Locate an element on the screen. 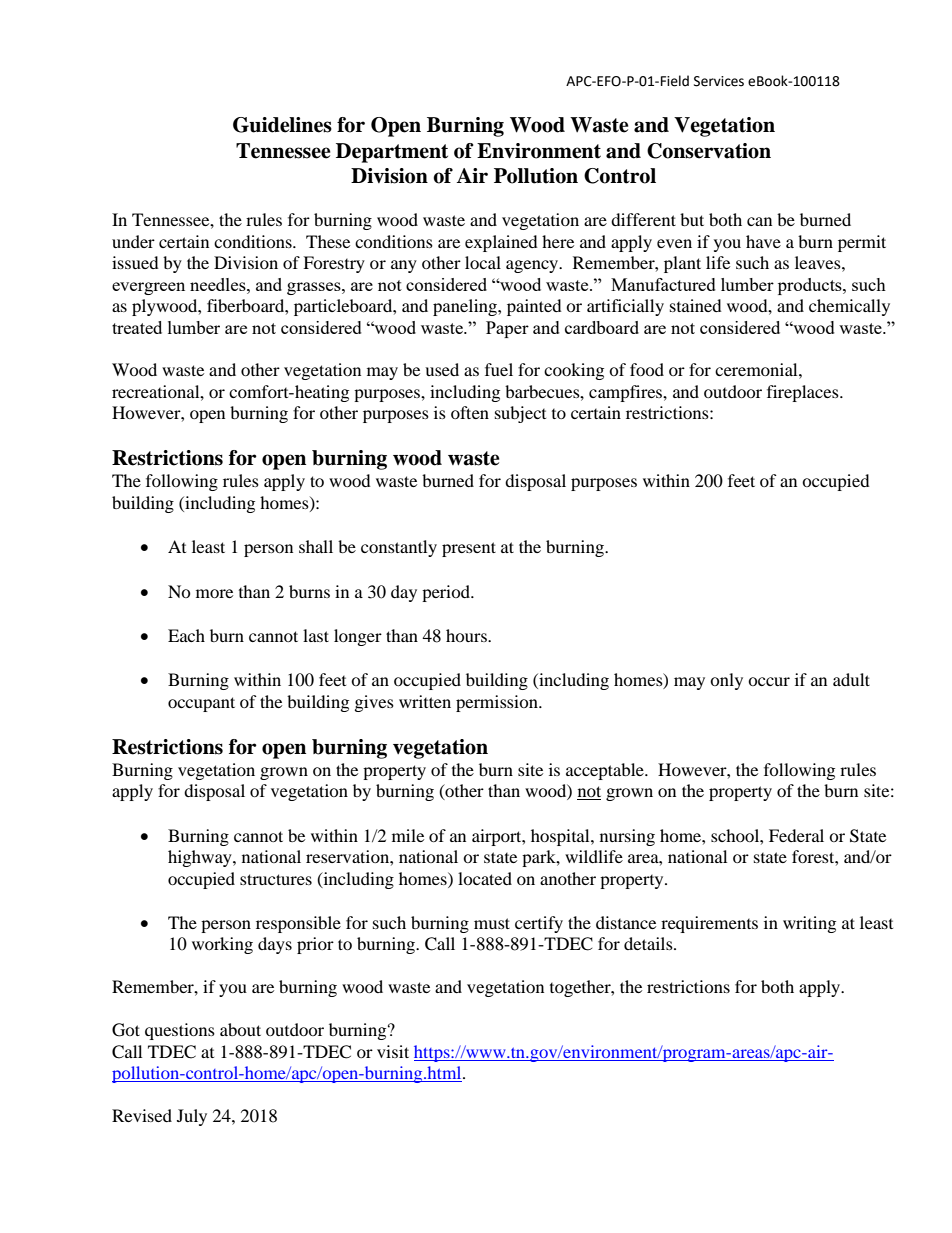 Image resolution: width=952 pixels, height=1233 pixels. Services is located at coordinates (719, 81).
